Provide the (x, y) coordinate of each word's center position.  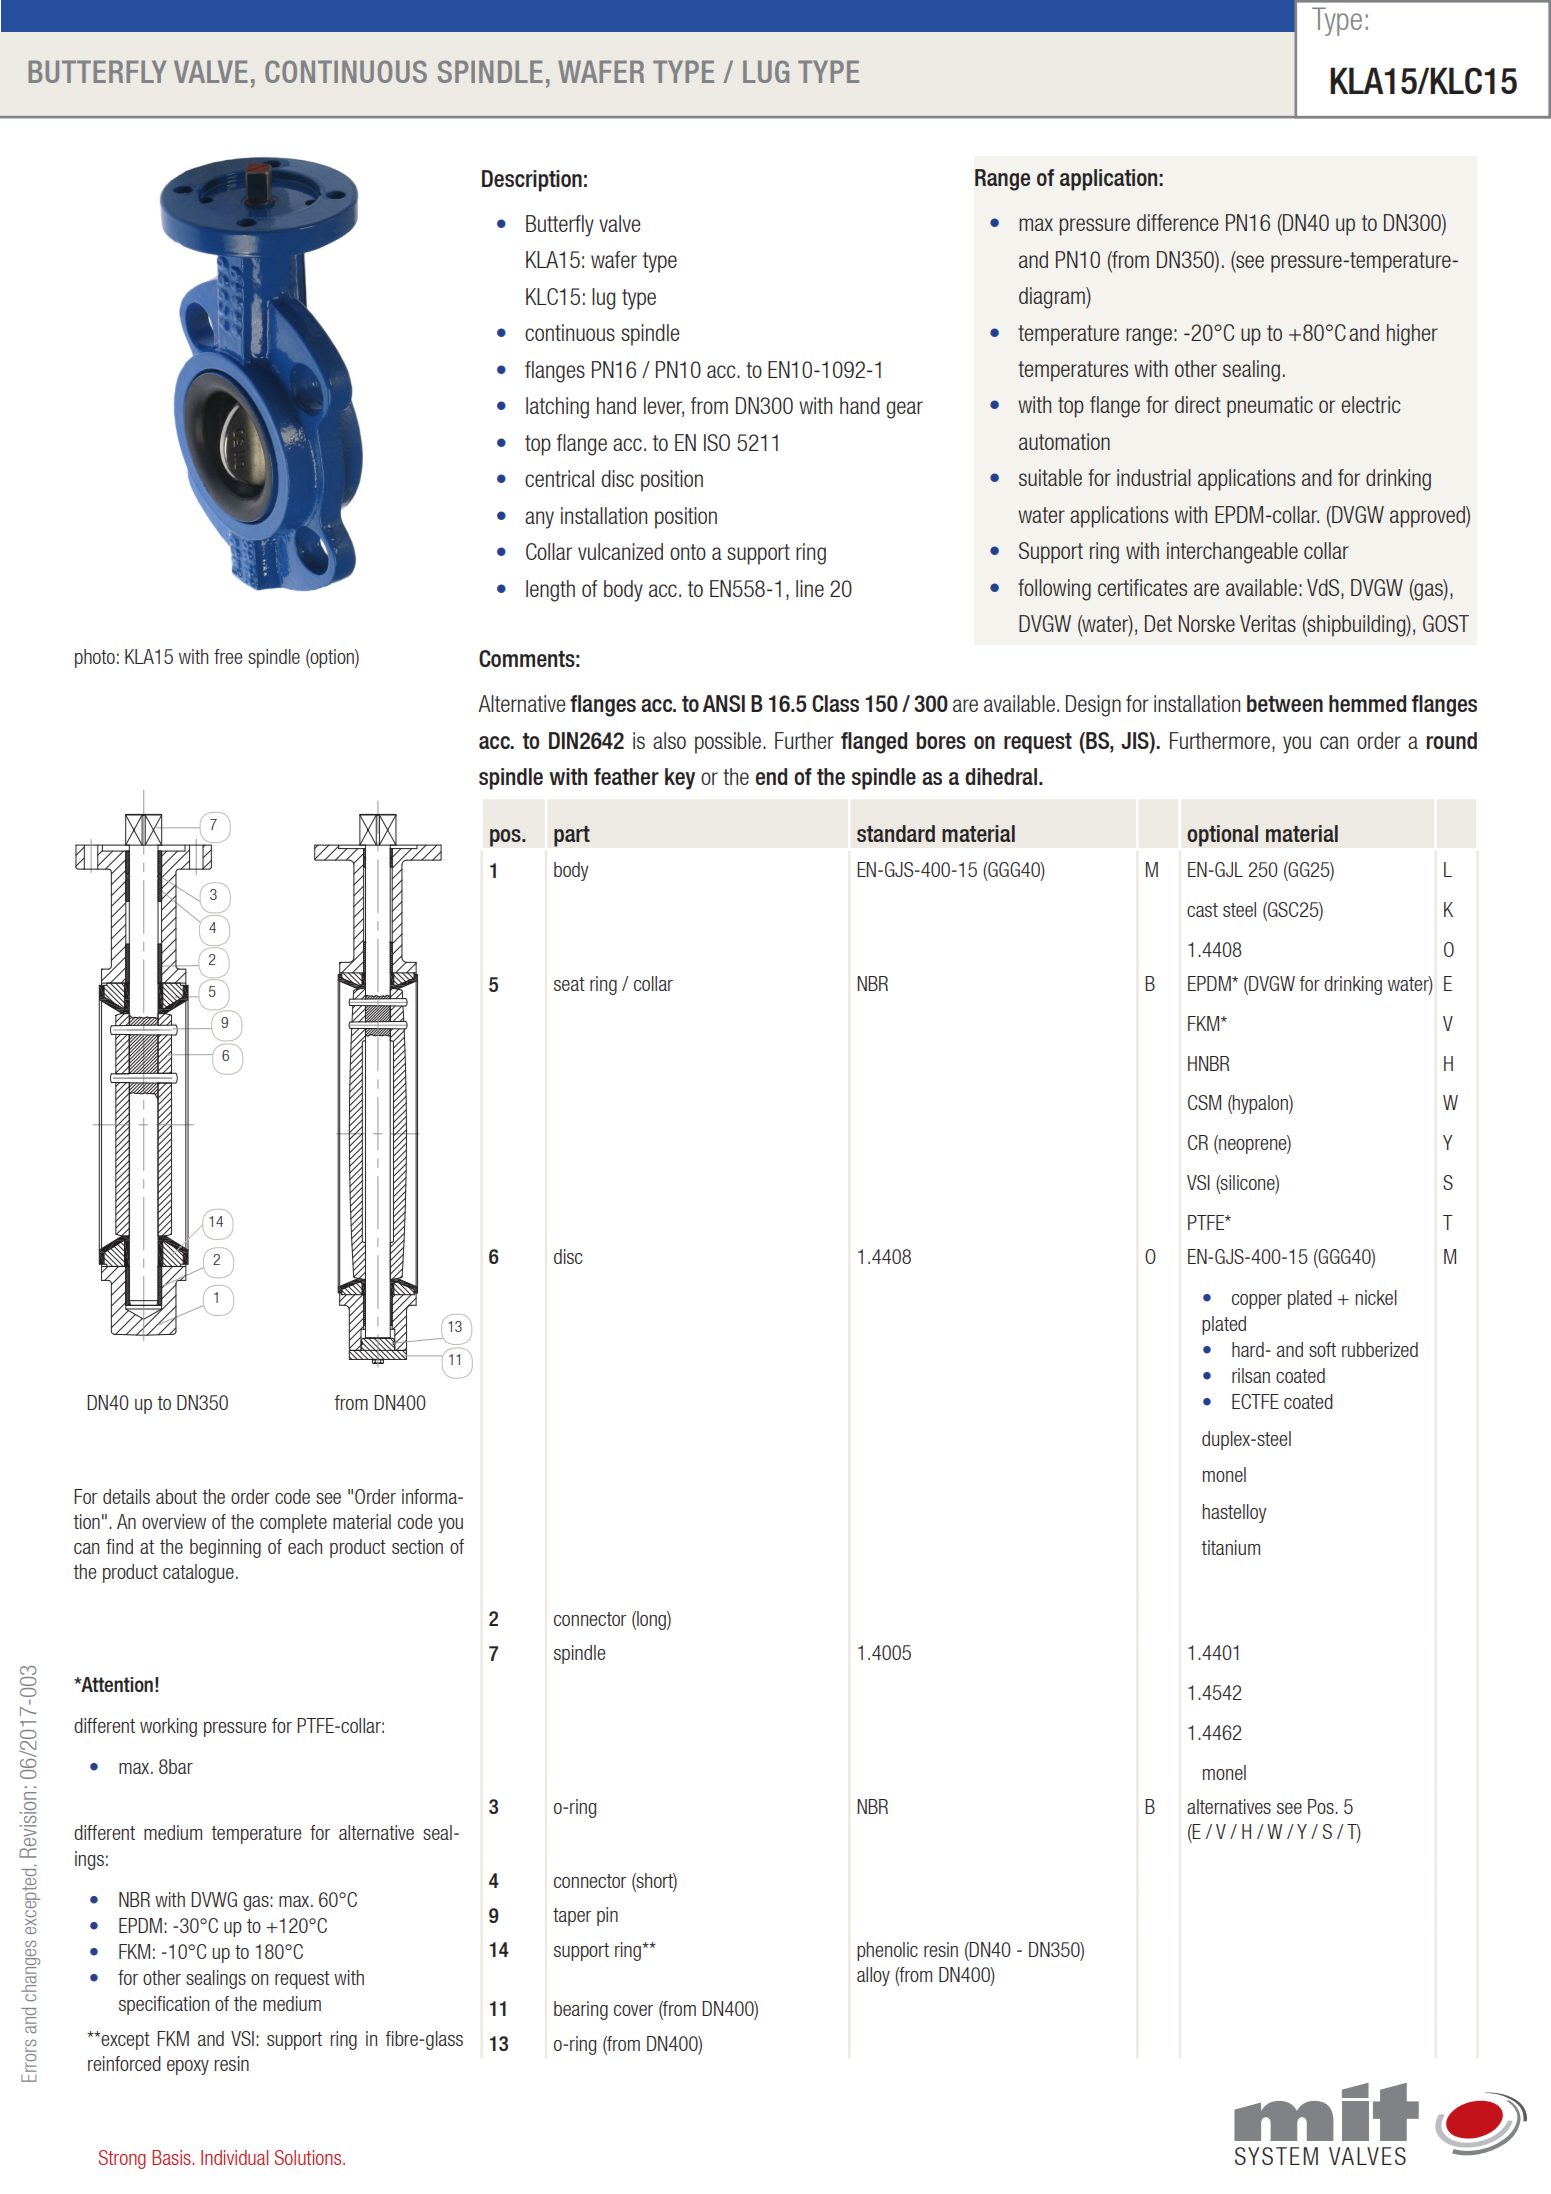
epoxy (188, 2067)
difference (1177, 222)
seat (569, 984)
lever (664, 407)
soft (1322, 1349)
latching (557, 408)
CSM (1204, 1102)
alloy (873, 1976)
